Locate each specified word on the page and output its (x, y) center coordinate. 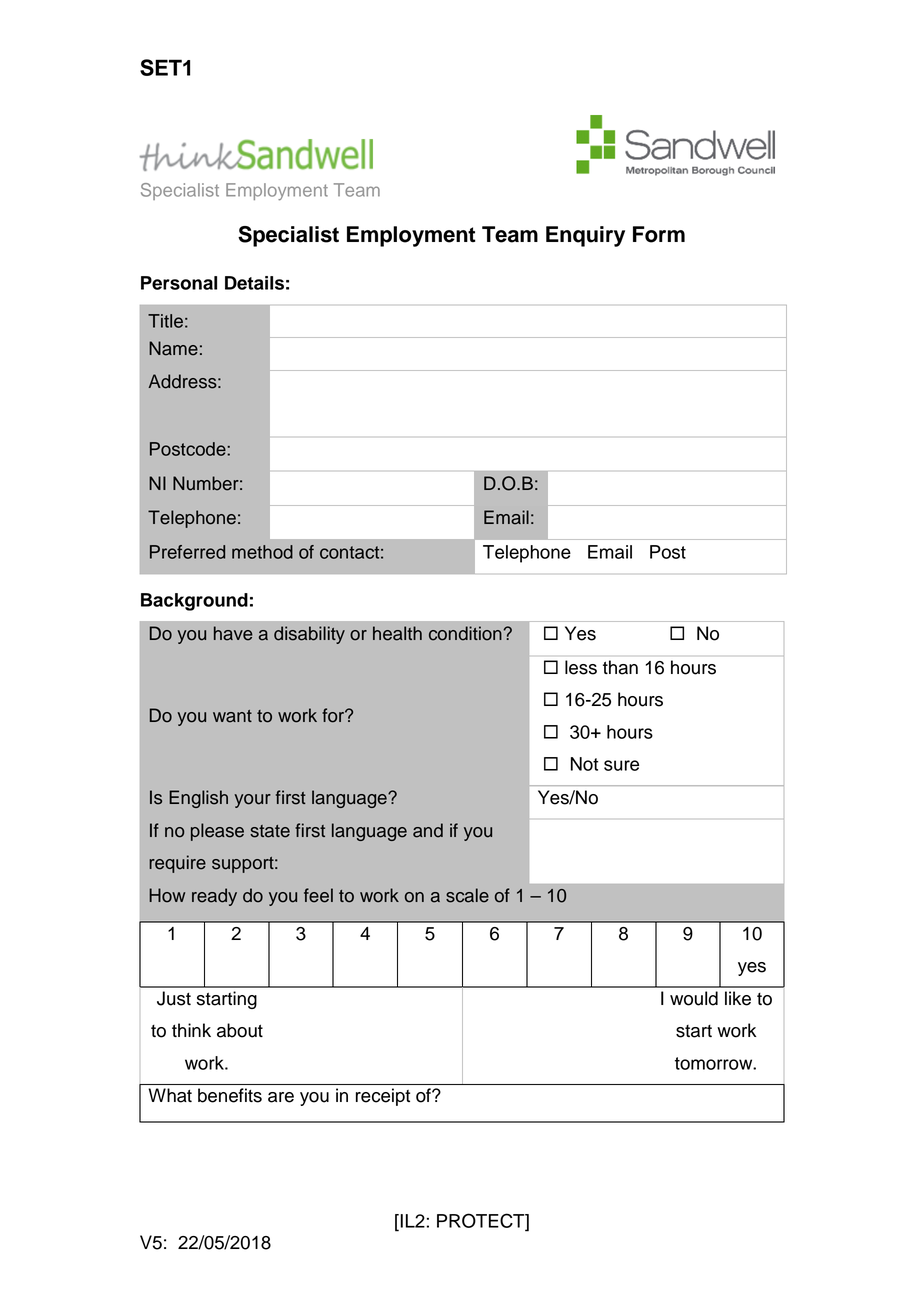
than (620, 667)
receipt (383, 1097)
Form (659, 234)
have (233, 633)
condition (465, 633)
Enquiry (585, 236)
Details (254, 283)
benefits (230, 1095)
